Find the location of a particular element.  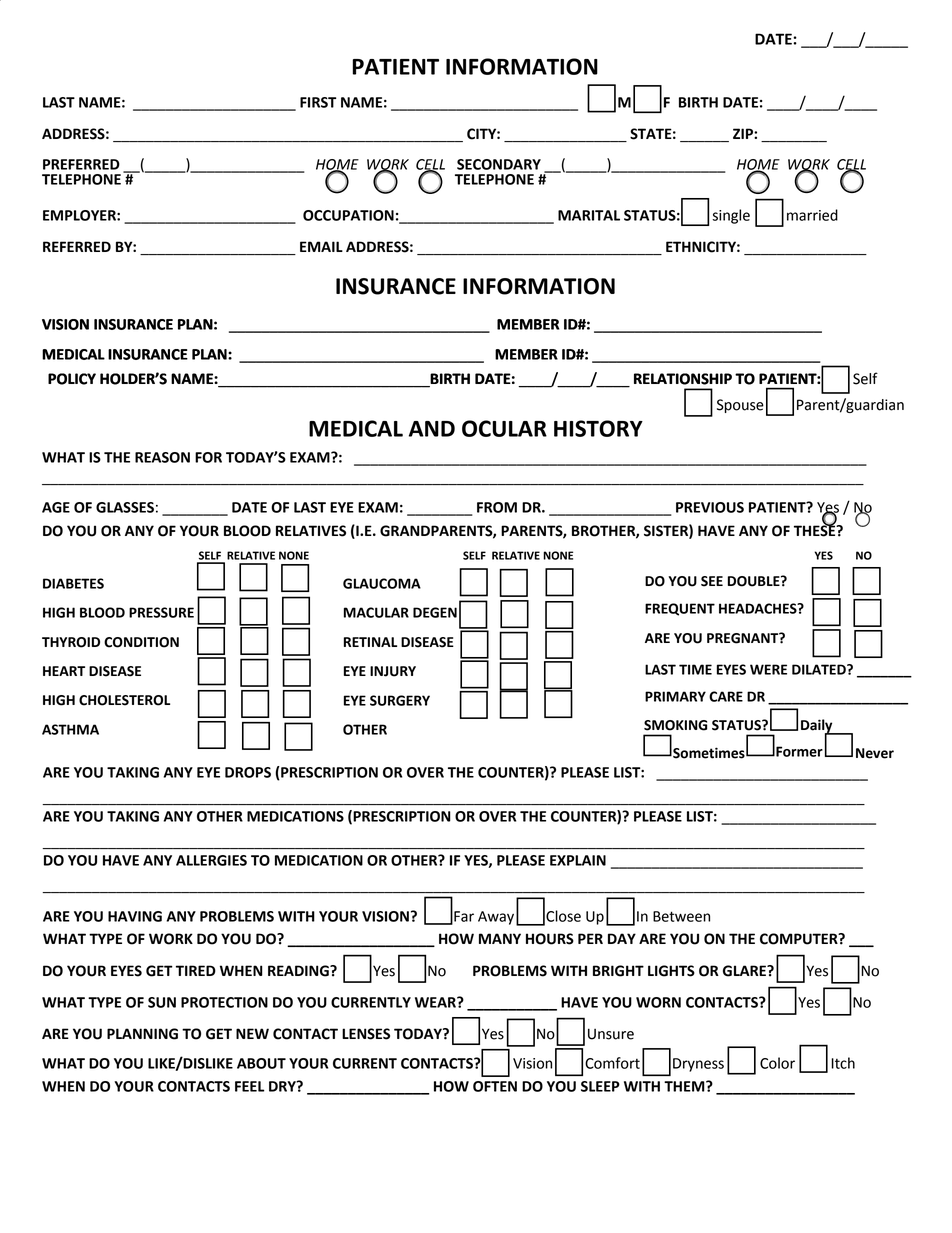

Spouse is located at coordinates (740, 406).
